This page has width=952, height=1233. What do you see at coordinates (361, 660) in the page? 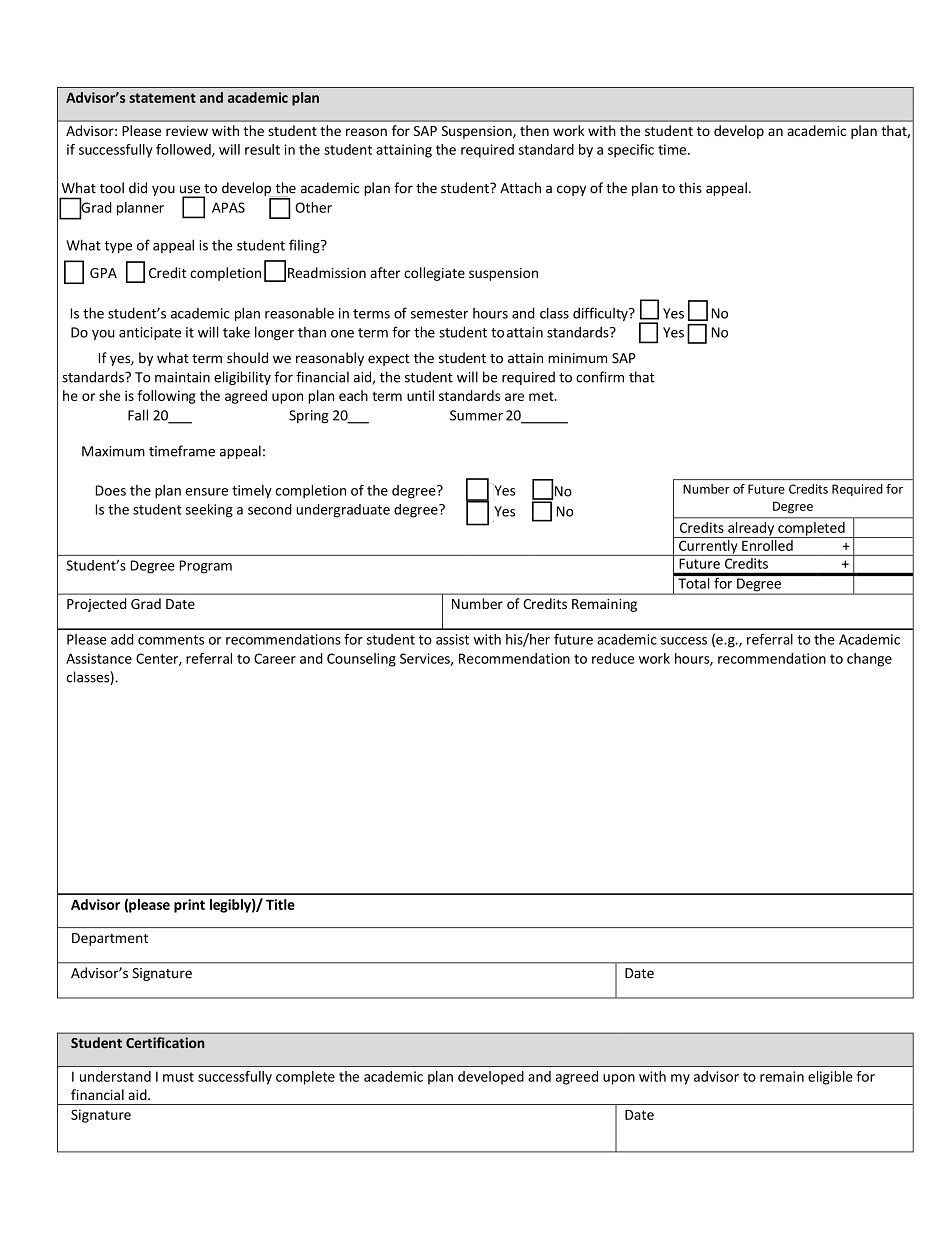
I see `Counseling` at bounding box center [361, 660].
